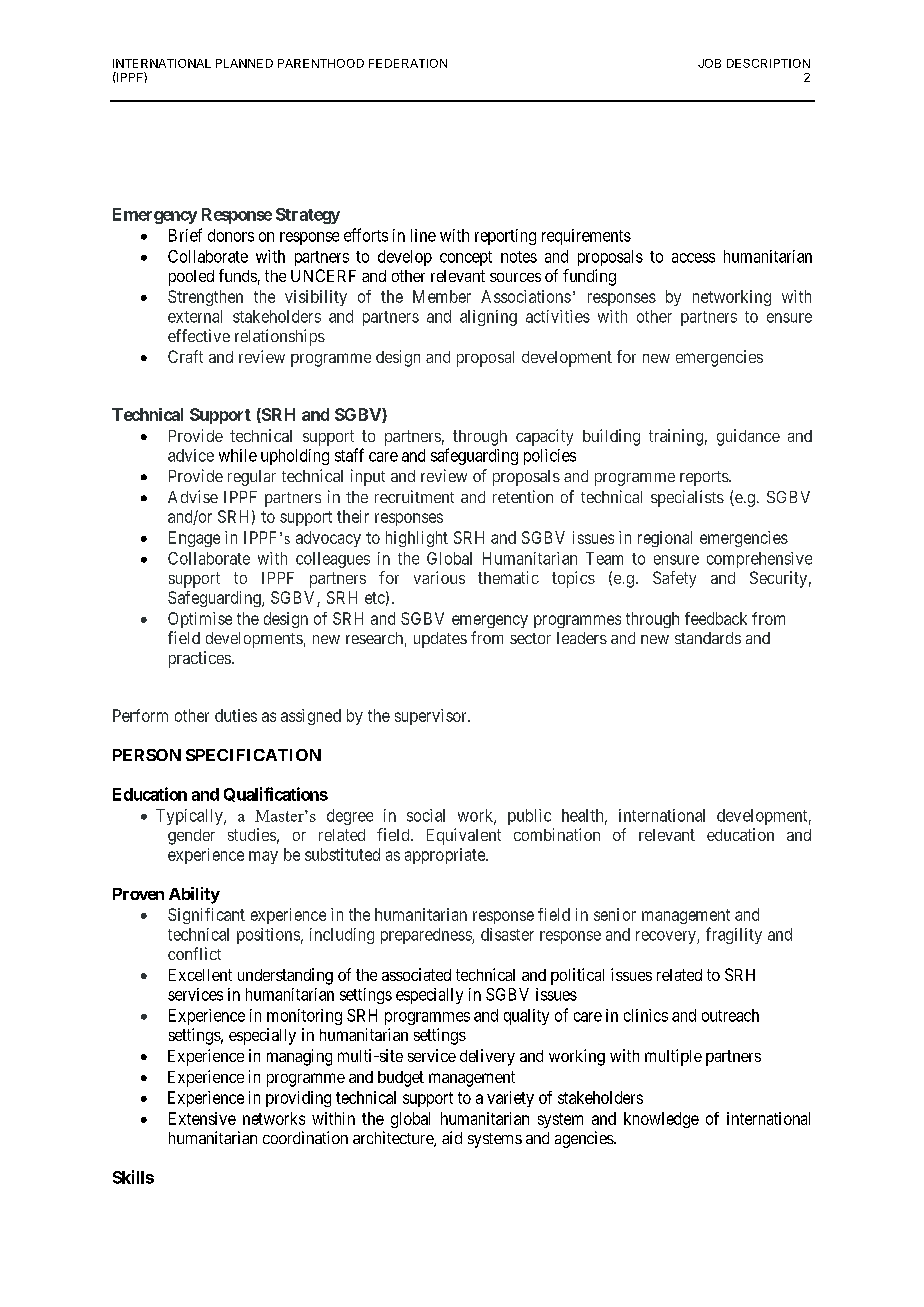  What do you see at coordinates (709, 63) in the page?
I see `JOB` at bounding box center [709, 63].
